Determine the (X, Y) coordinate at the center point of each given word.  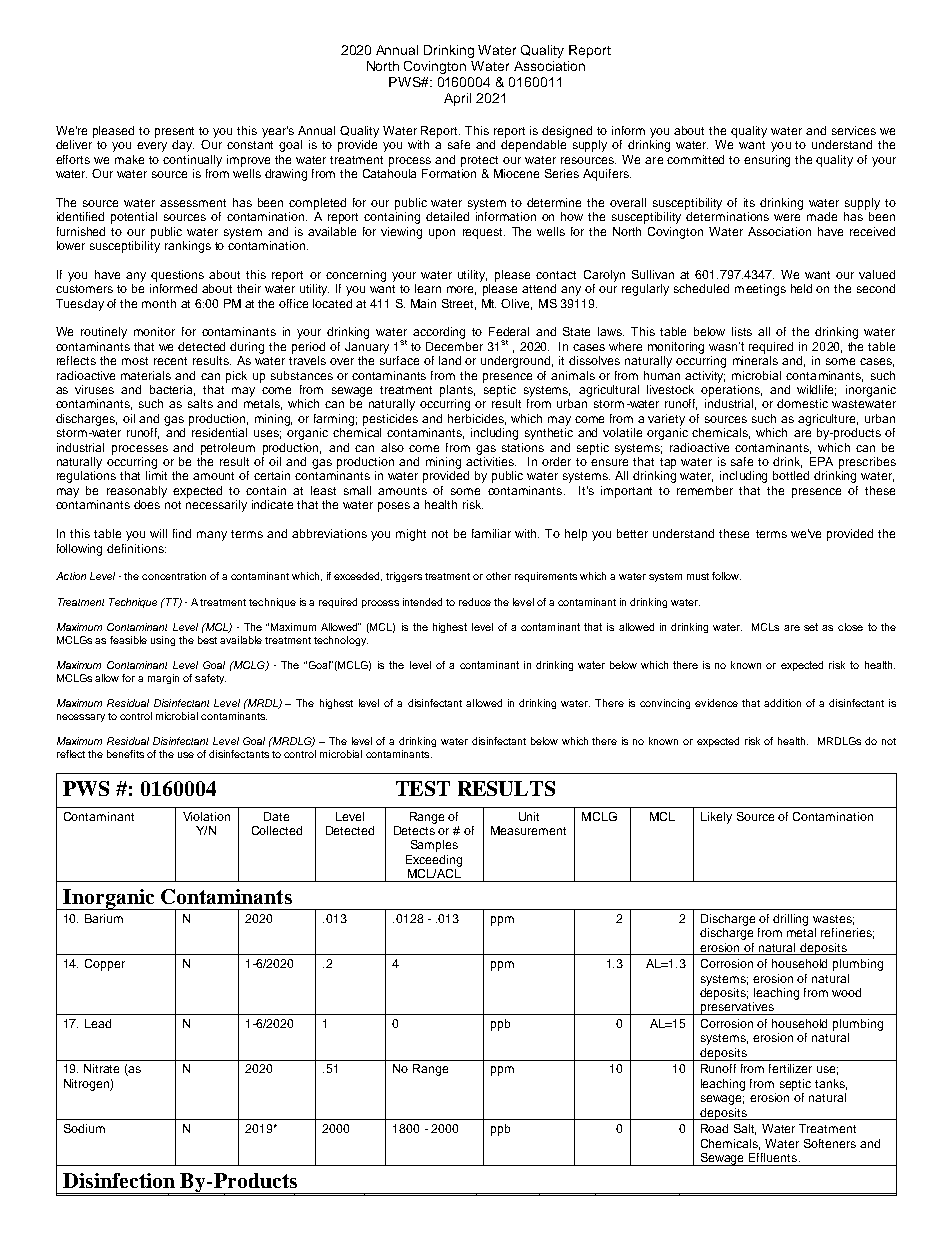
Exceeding (434, 861)
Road (714, 1128)
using (163, 641)
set (811, 627)
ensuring (767, 161)
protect (479, 161)
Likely (716, 818)
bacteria (172, 390)
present (174, 132)
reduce (475, 602)
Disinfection (119, 1180)
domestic (802, 403)
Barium (104, 918)
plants (457, 391)
